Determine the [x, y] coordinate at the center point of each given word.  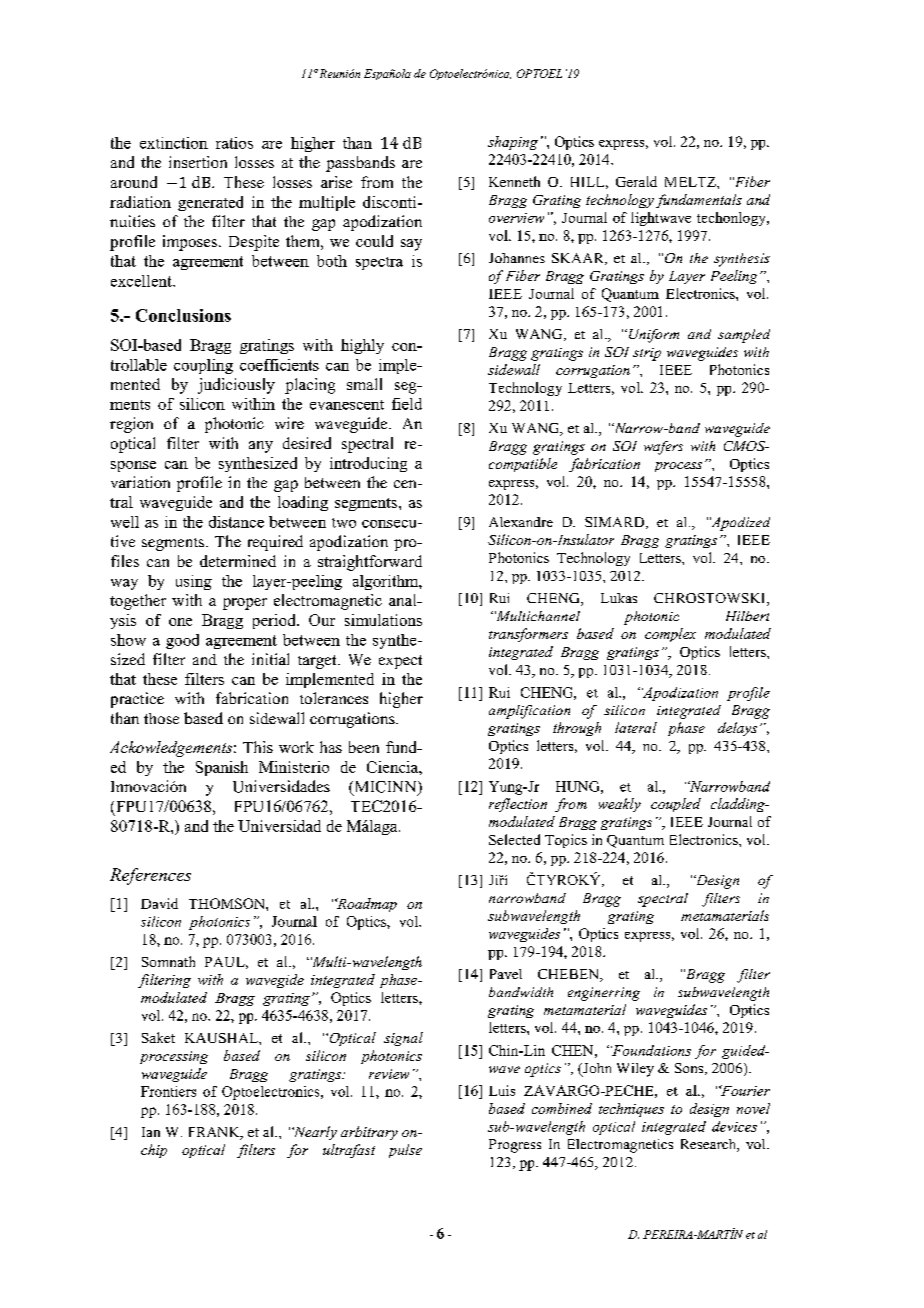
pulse [405, 1151]
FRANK [215, 1133]
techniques [631, 1110]
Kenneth [514, 181]
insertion [198, 162]
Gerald [636, 181]
